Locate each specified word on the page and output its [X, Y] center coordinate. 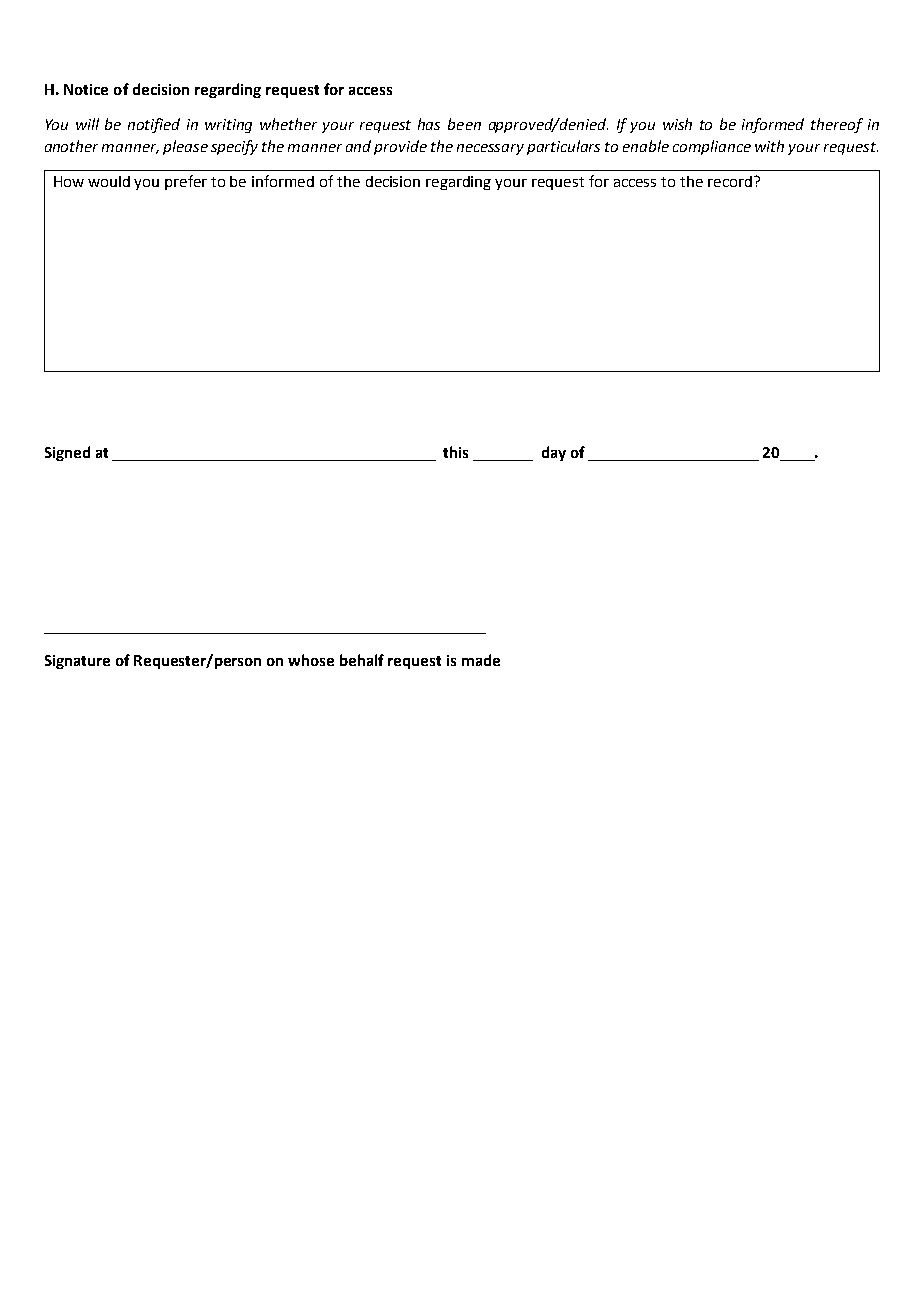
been [464, 124]
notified [154, 125]
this [455, 452]
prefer [186, 182]
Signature [77, 662]
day [554, 453]
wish [677, 124]
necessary [490, 149]
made [481, 660]
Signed [67, 453]
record [730, 181]
